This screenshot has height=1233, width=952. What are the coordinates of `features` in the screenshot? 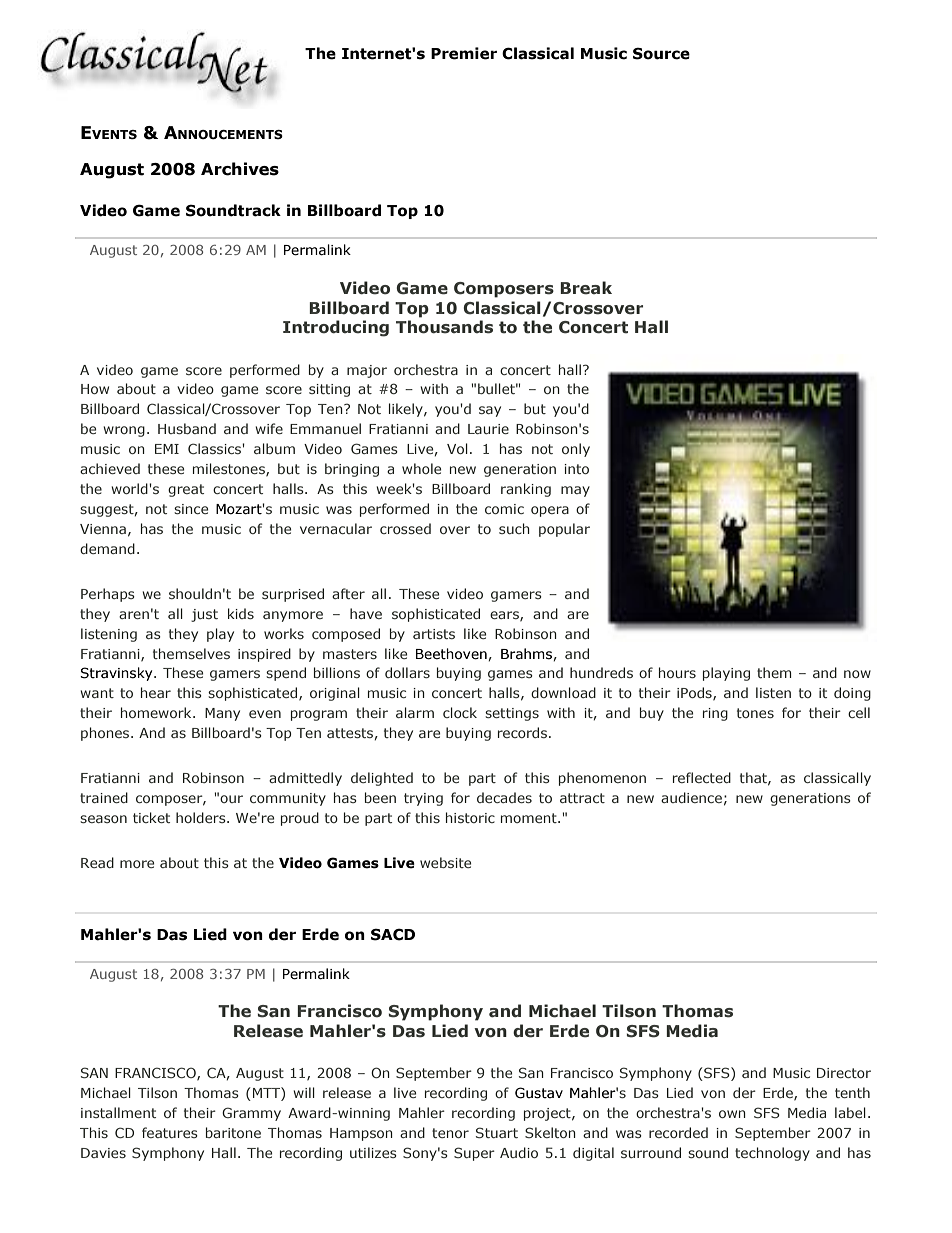 It's located at (170, 1132).
